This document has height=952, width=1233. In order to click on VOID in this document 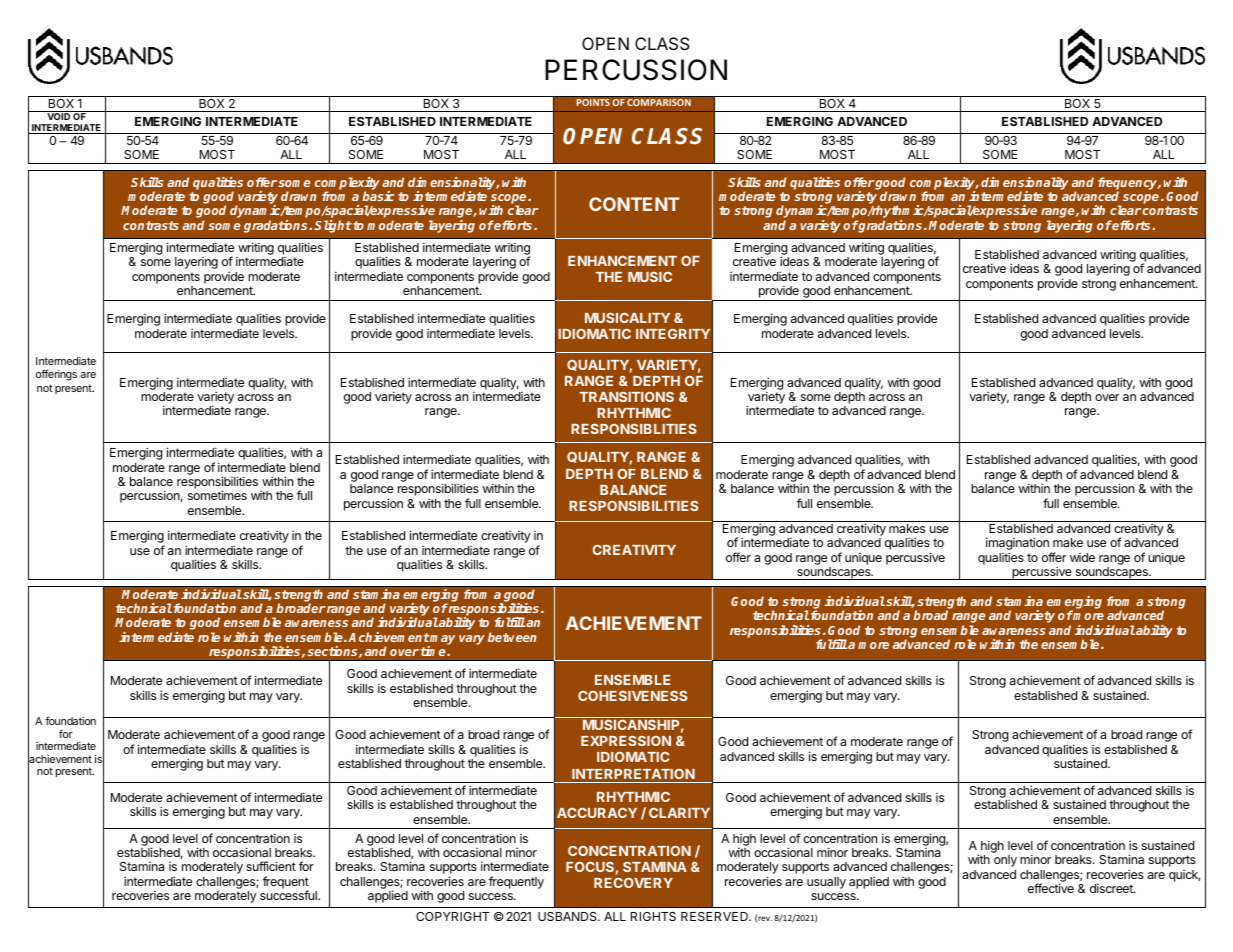, I will do `click(58, 115)`.
